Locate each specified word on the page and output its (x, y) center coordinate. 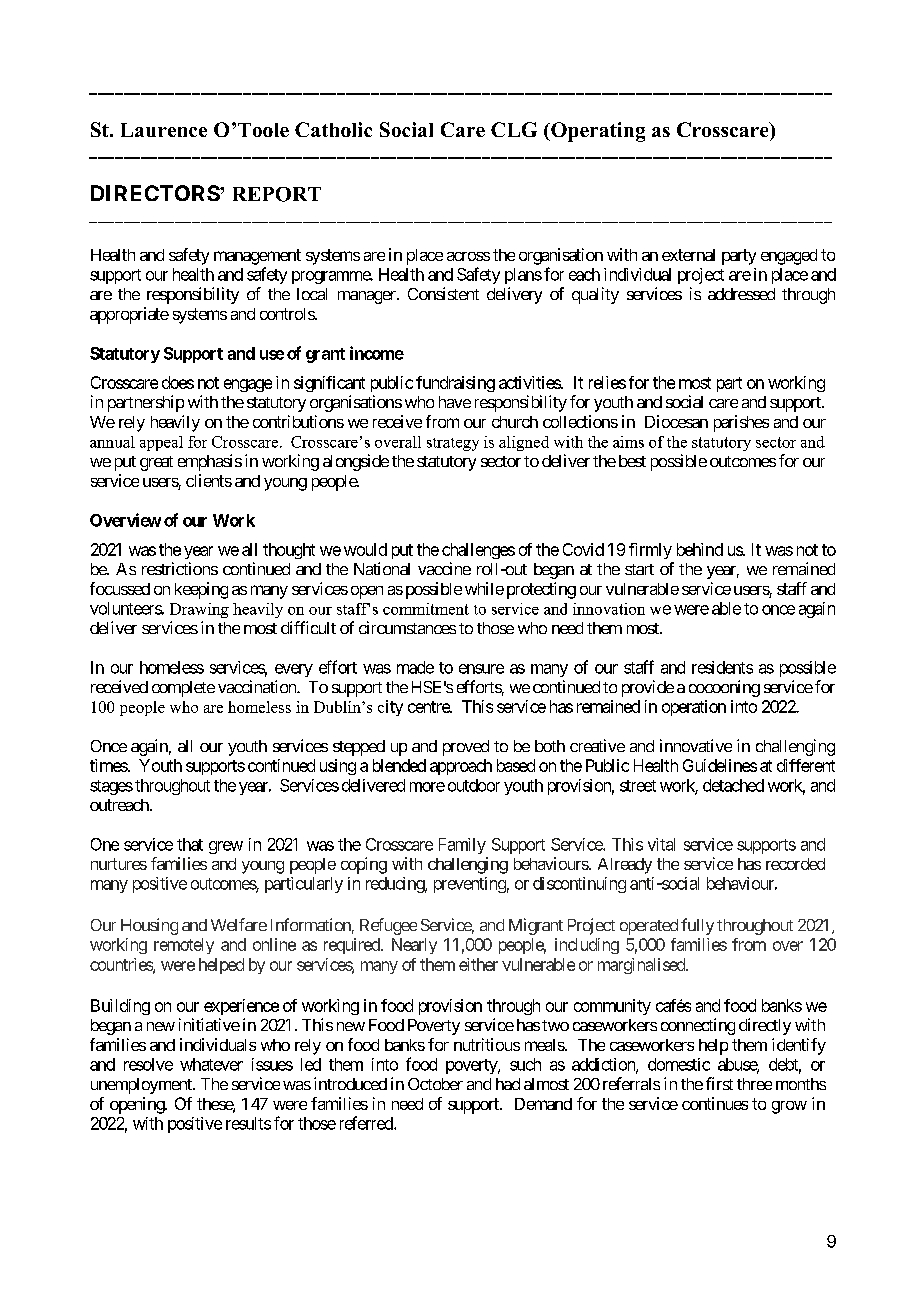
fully (697, 926)
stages (111, 787)
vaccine (444, 568)
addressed (741, 294)
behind (700, 549)
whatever (211, 1064)
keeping (201, 590)
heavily (175, 423)
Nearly (414, 946)
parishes (741, 423)
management (257, 257)
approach (461, 767)
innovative (696, 745)
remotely (184, 946)
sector (501, 461)
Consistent (443, 293)
